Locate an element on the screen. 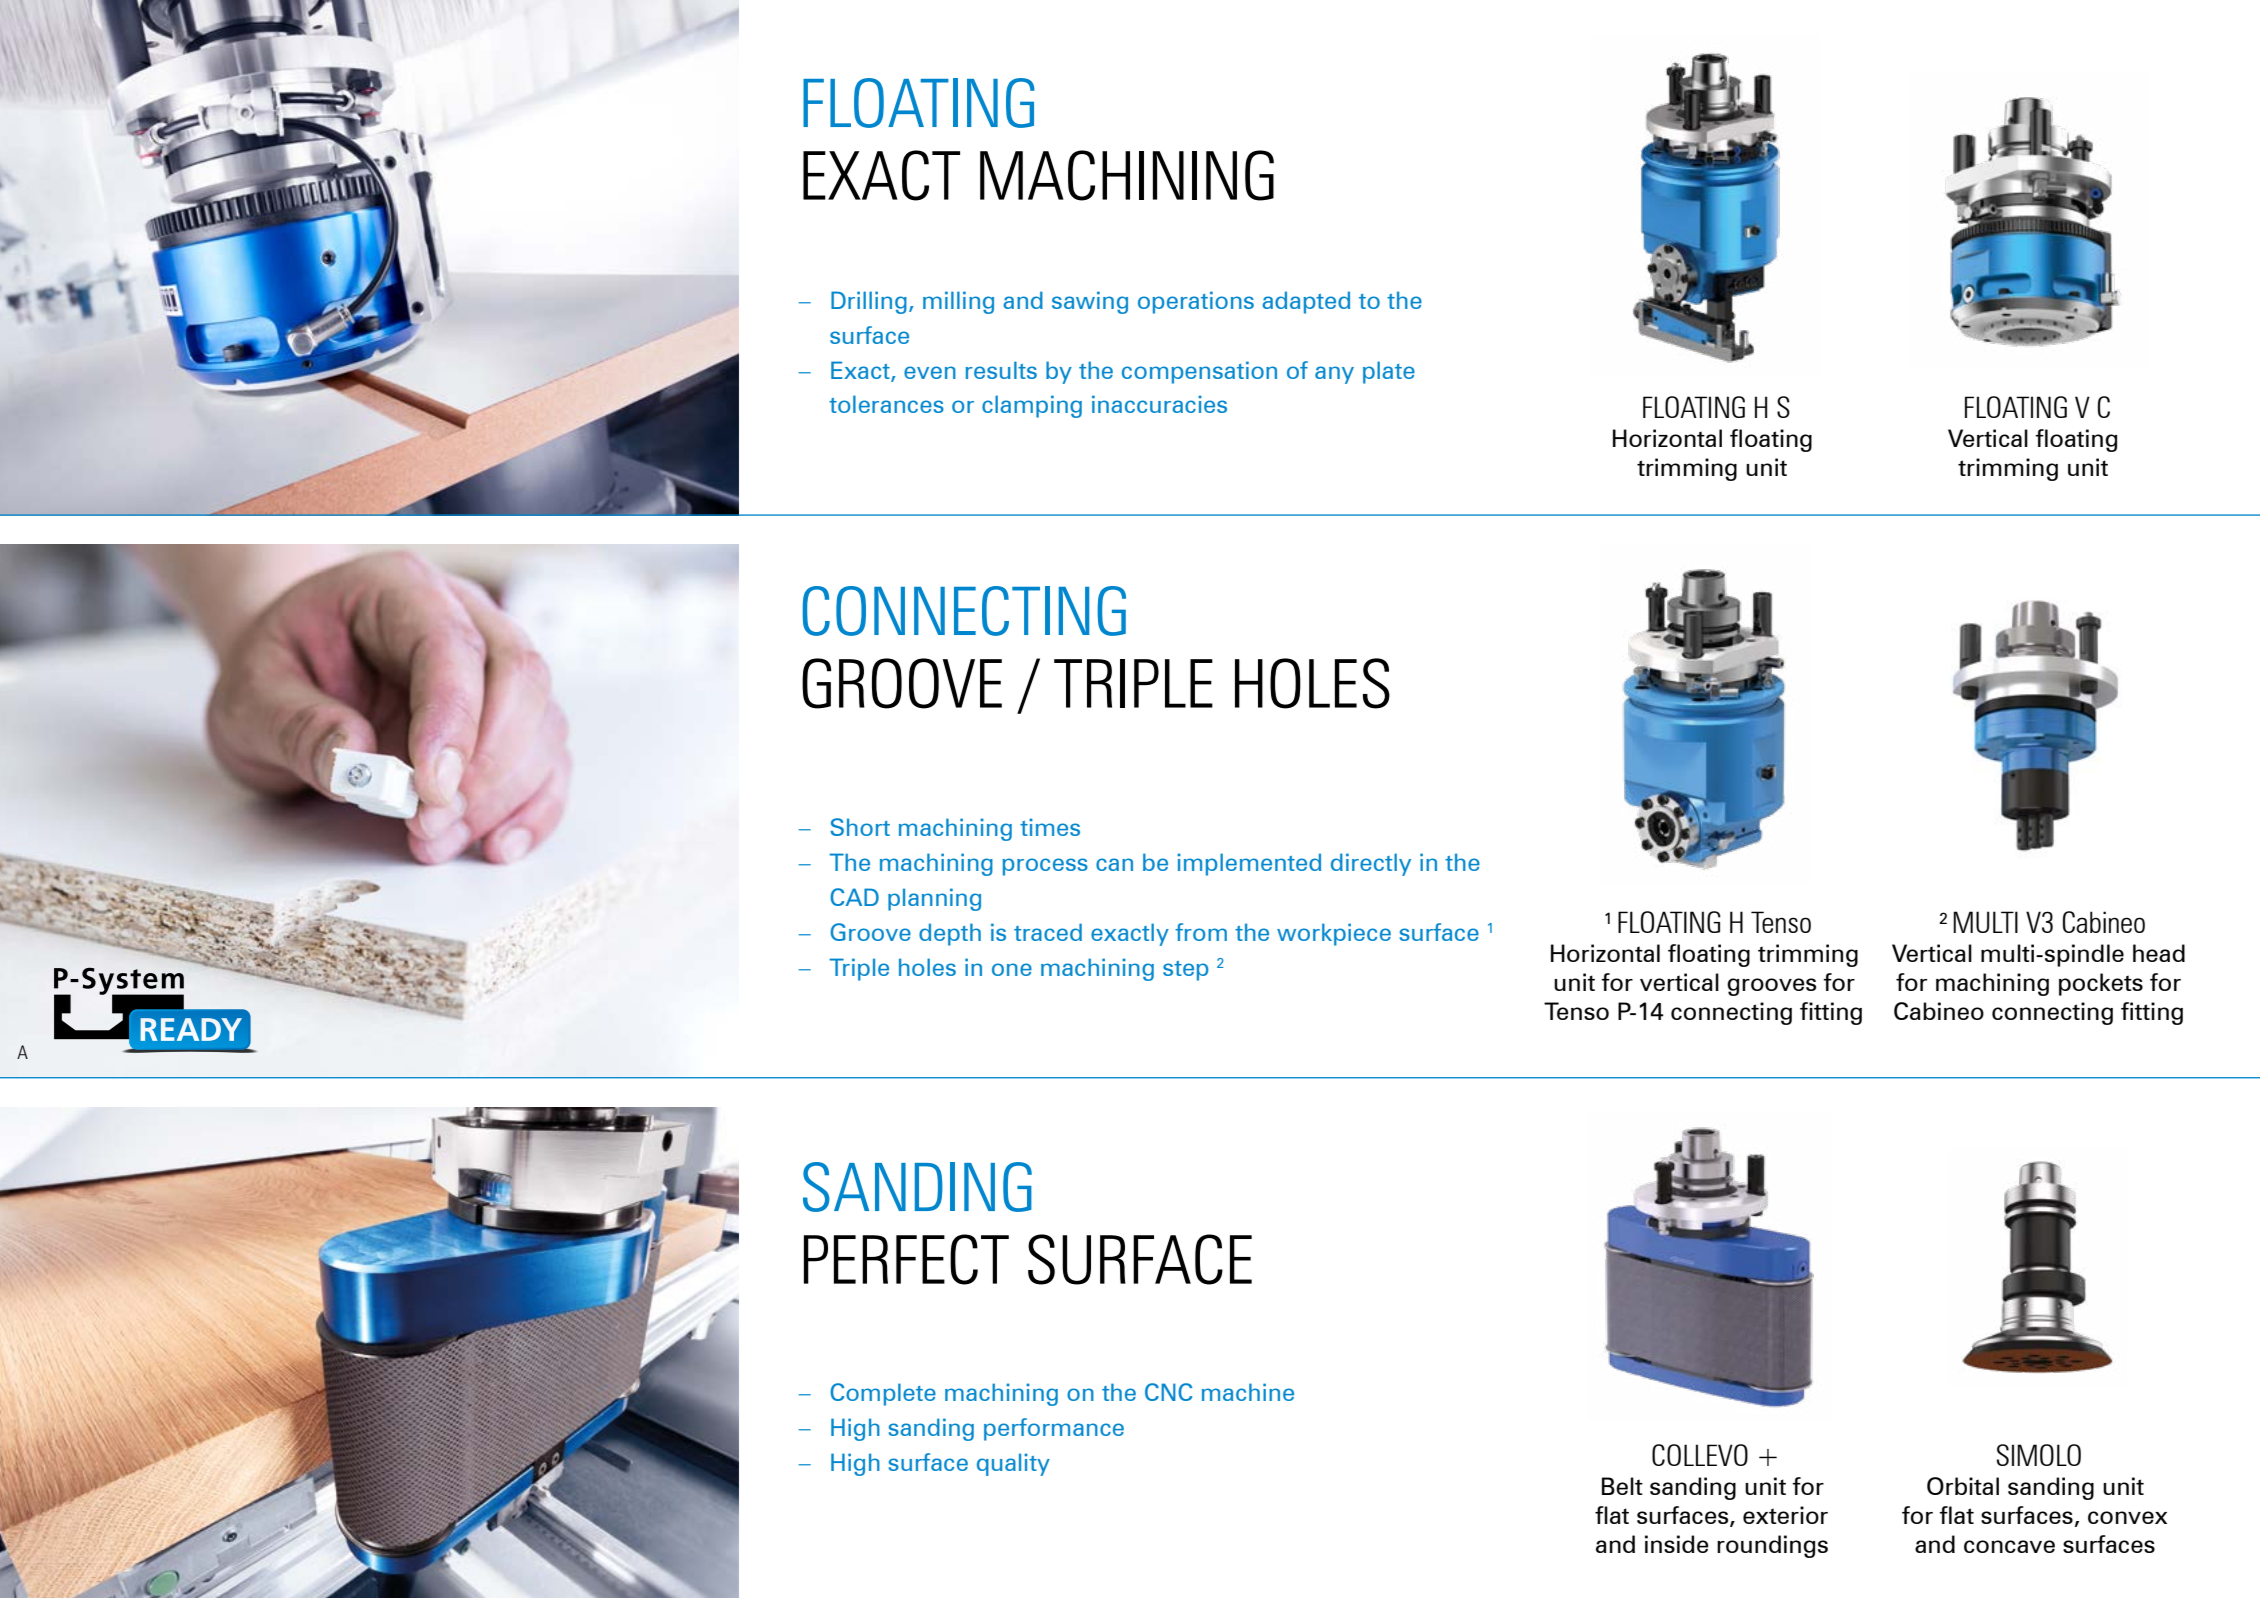  plate is located at coordinates (1389, 372).
